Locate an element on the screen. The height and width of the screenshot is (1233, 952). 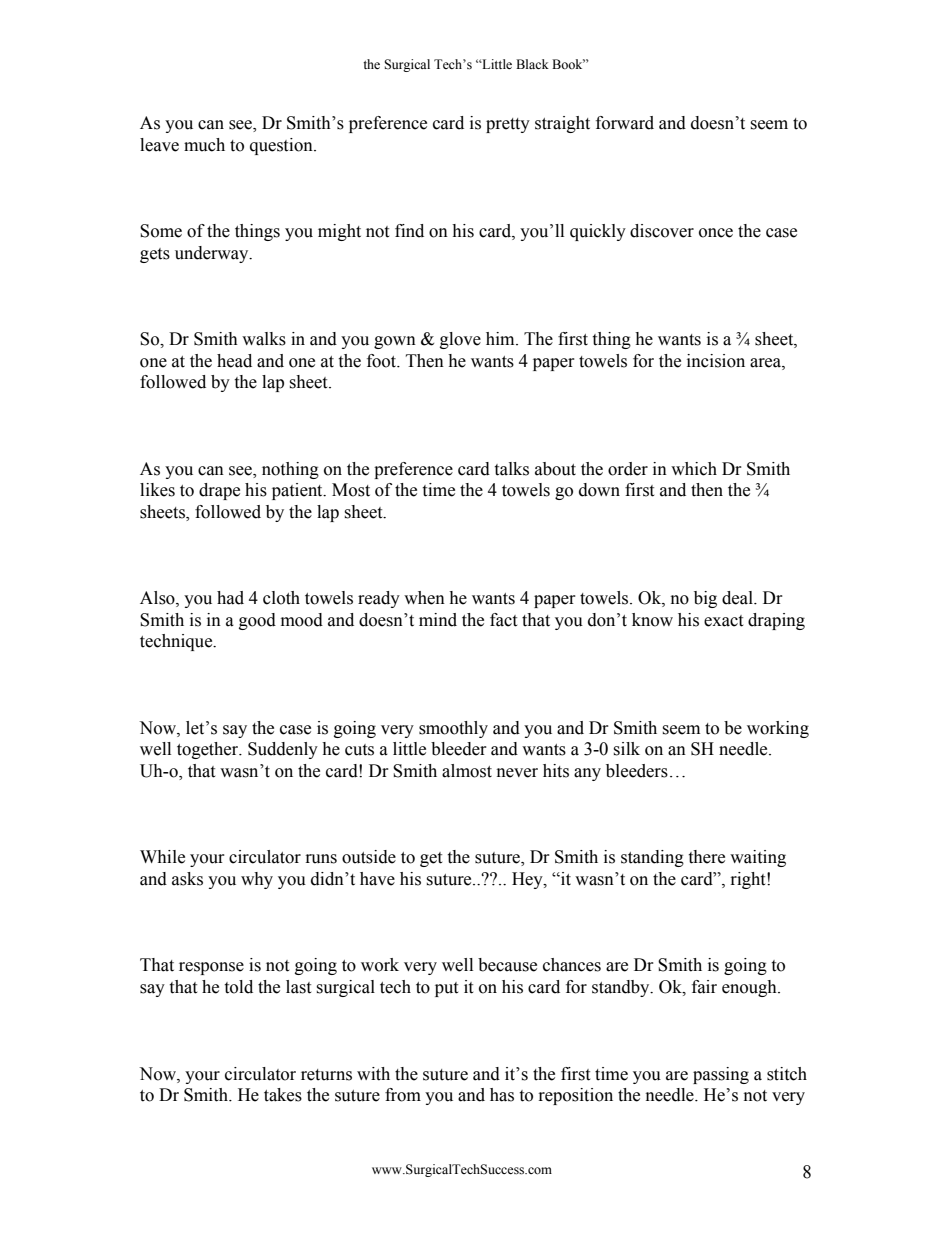
forward is located at coordinates (625, 123).
